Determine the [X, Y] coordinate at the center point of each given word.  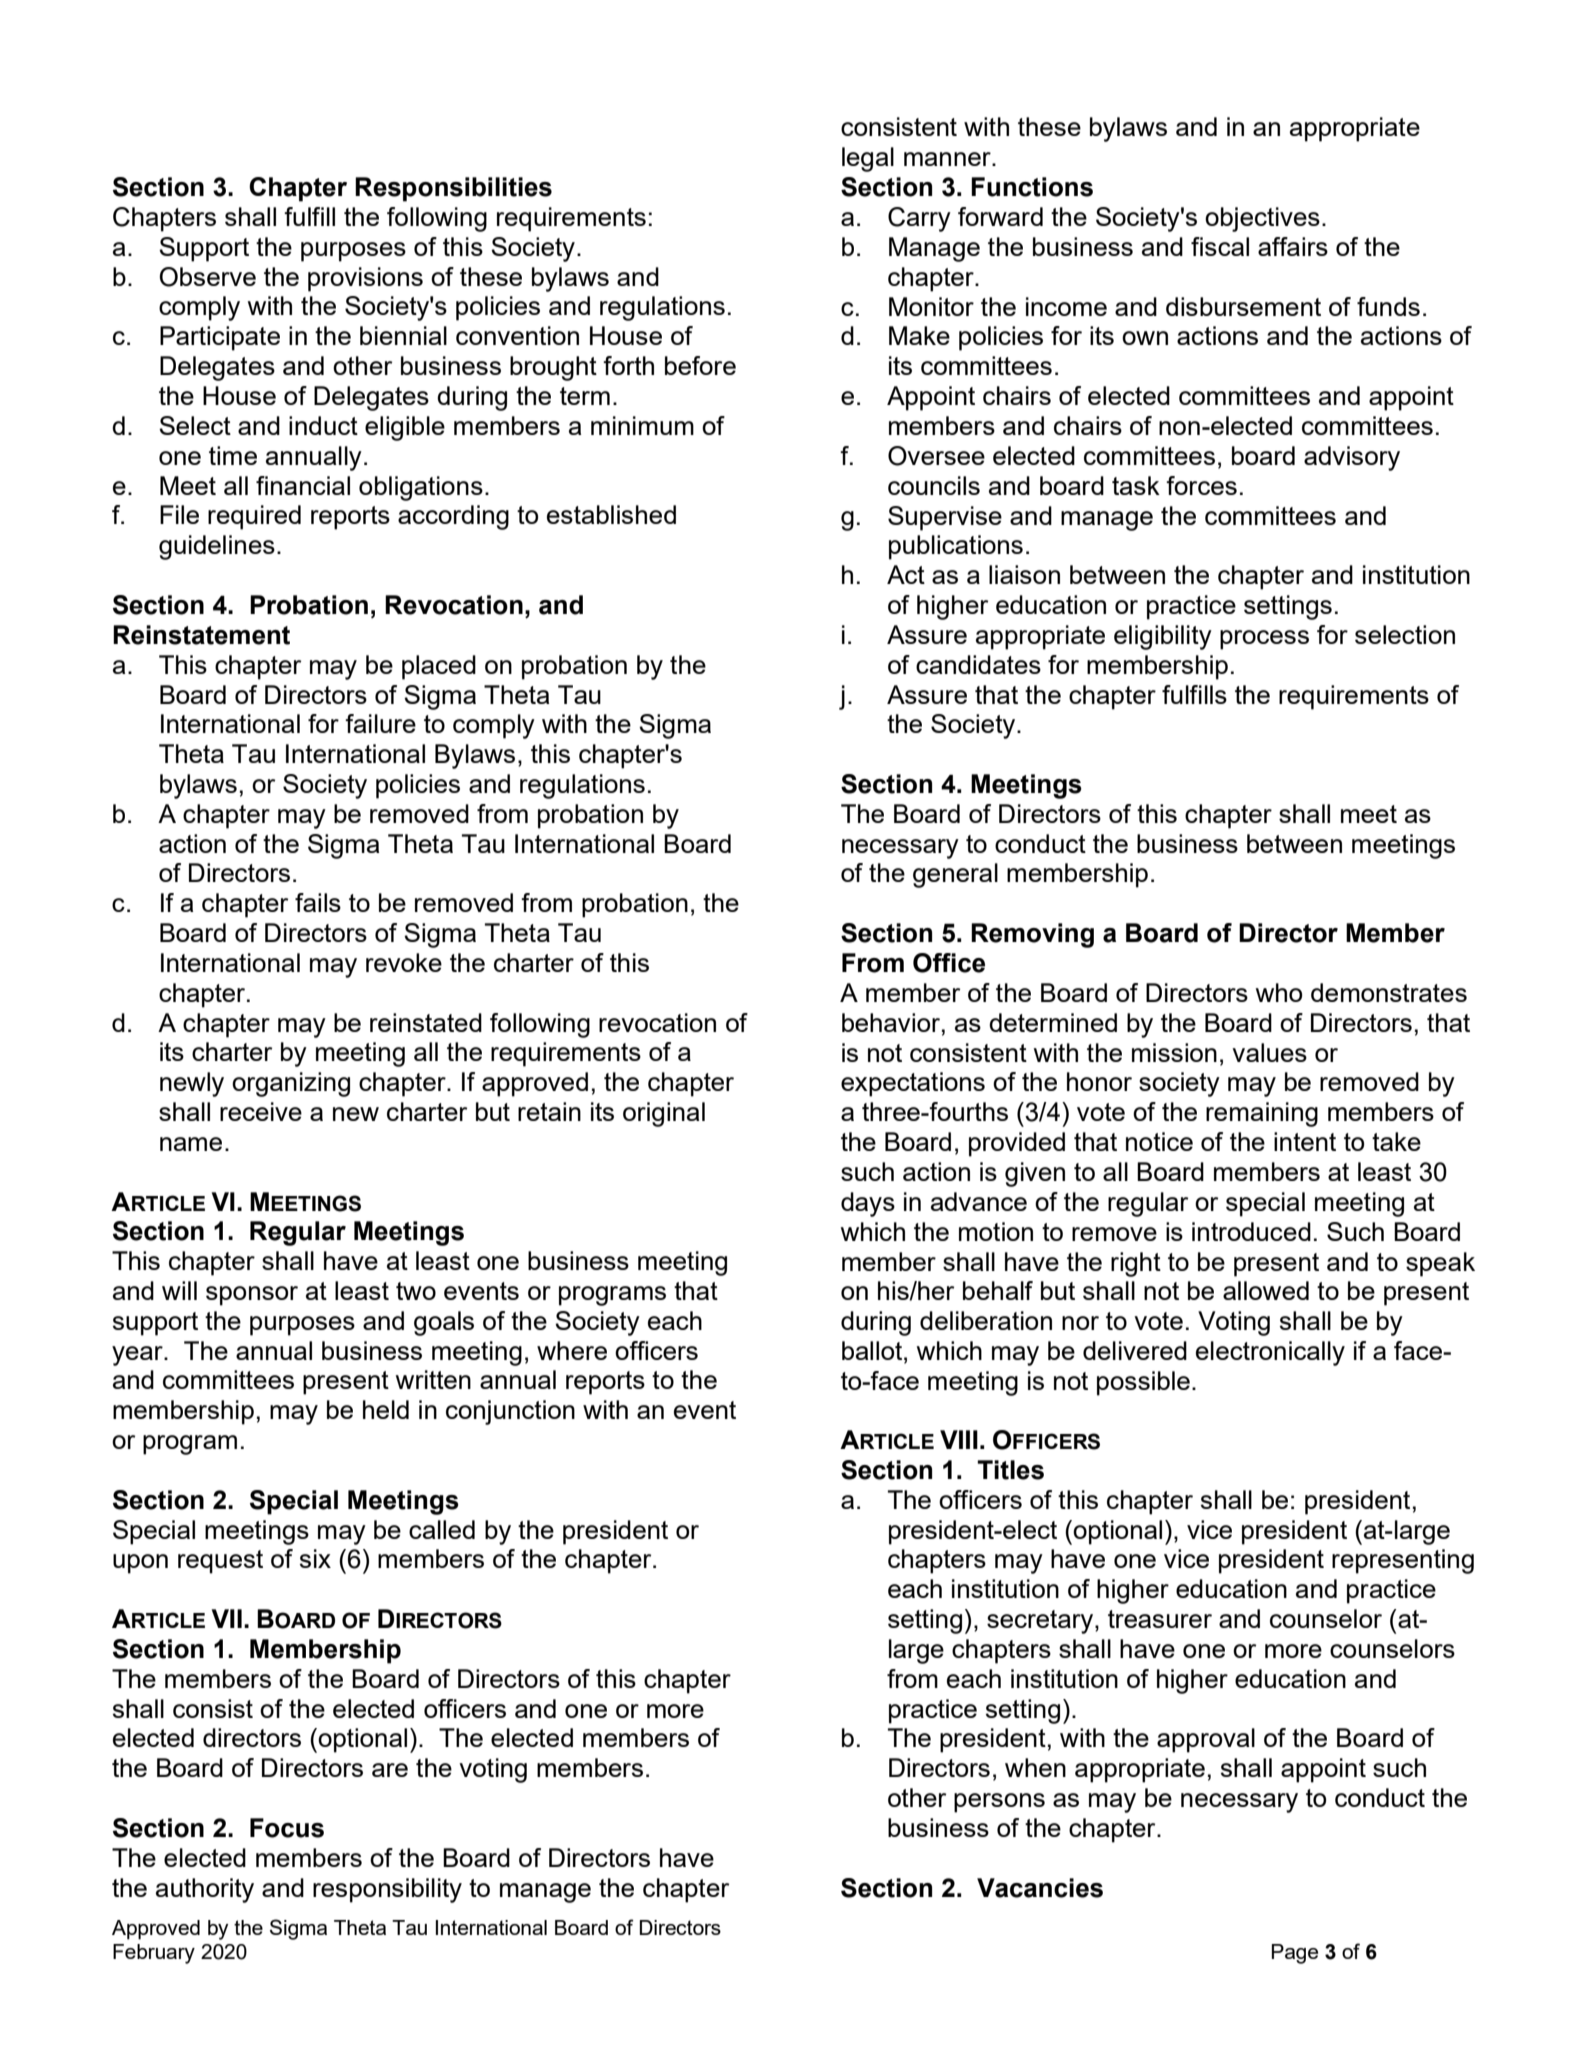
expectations [913, 1084]
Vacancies [1040, 1888]
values [1269, 1052]
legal [868, 159]
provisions [365, 279]
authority [205, 1890]
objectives [1262, 219]
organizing [291, 1084]
